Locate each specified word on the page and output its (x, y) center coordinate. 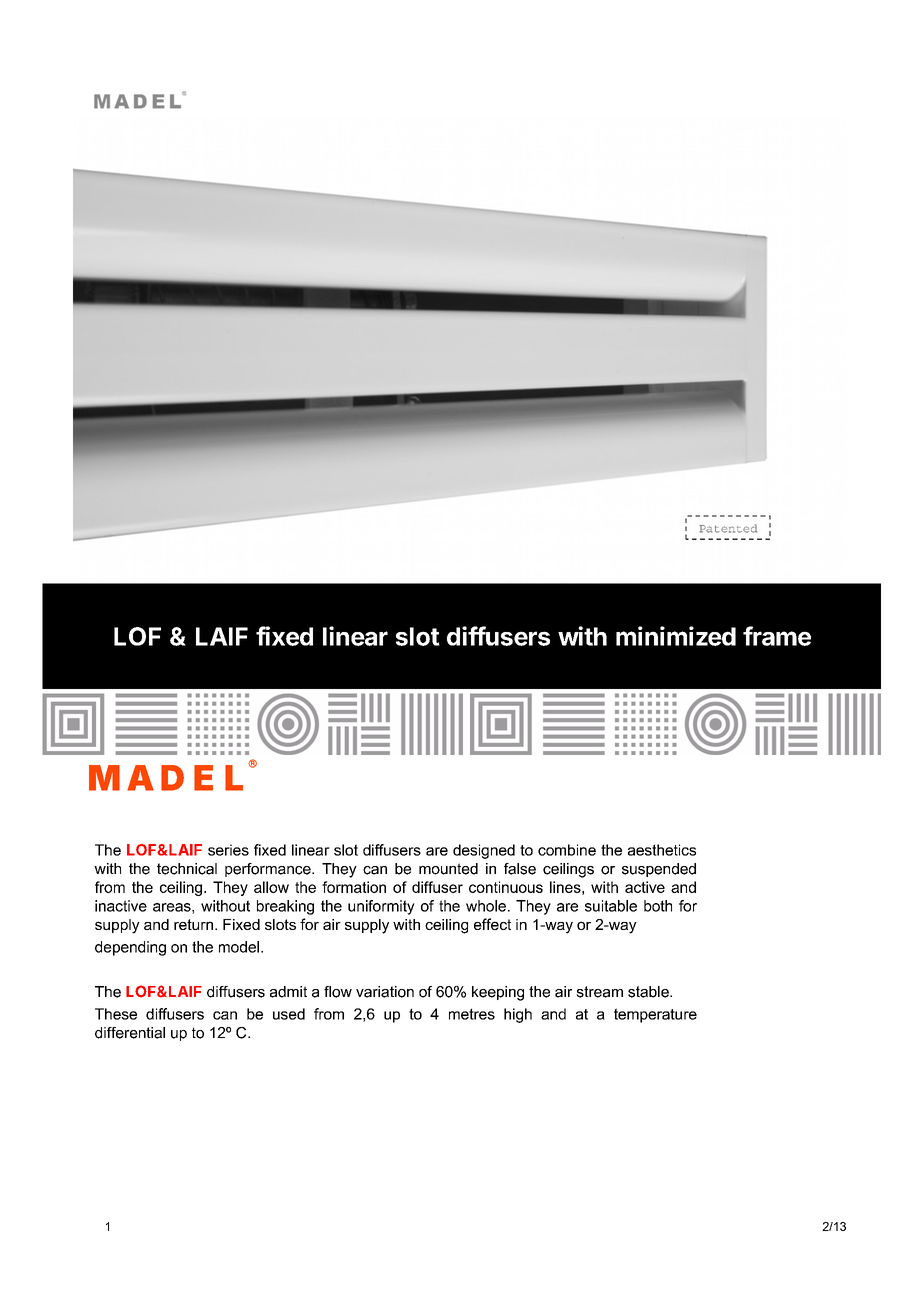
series (228, 850)
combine (567, 850)
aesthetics (662, 850)
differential (130, 1033)
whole (486, 906)
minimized (676, 636)
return (193, 924)
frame (777, 636)
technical (187, 869)
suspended (659, 870)
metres (472, 1014)
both (658, 906)
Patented (728, 528)
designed (484, 851)
